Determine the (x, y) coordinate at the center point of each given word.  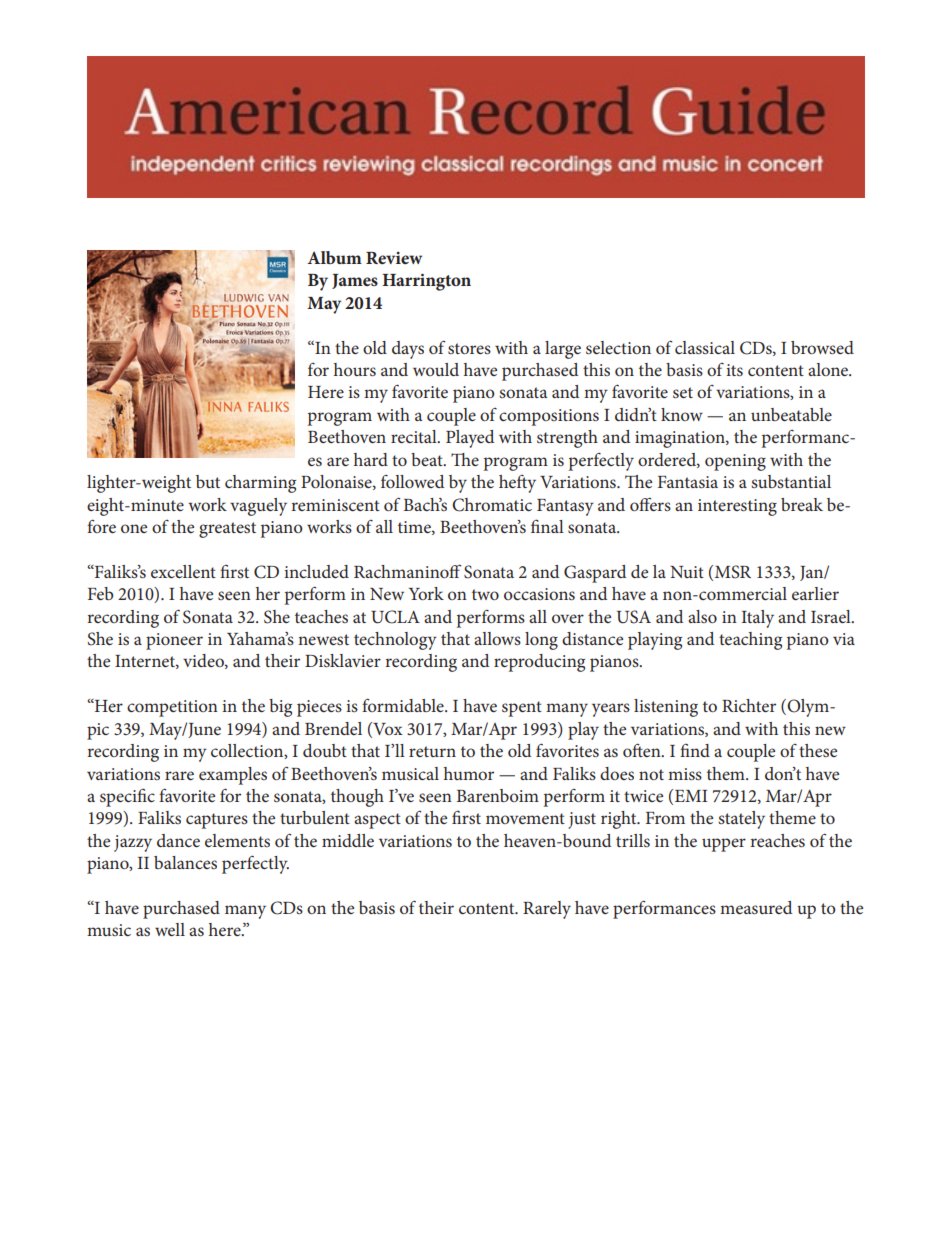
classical (705, 347)
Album (334, 257)
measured (756, 907)
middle (348, 840)
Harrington (426, 282)
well (170, 929)
